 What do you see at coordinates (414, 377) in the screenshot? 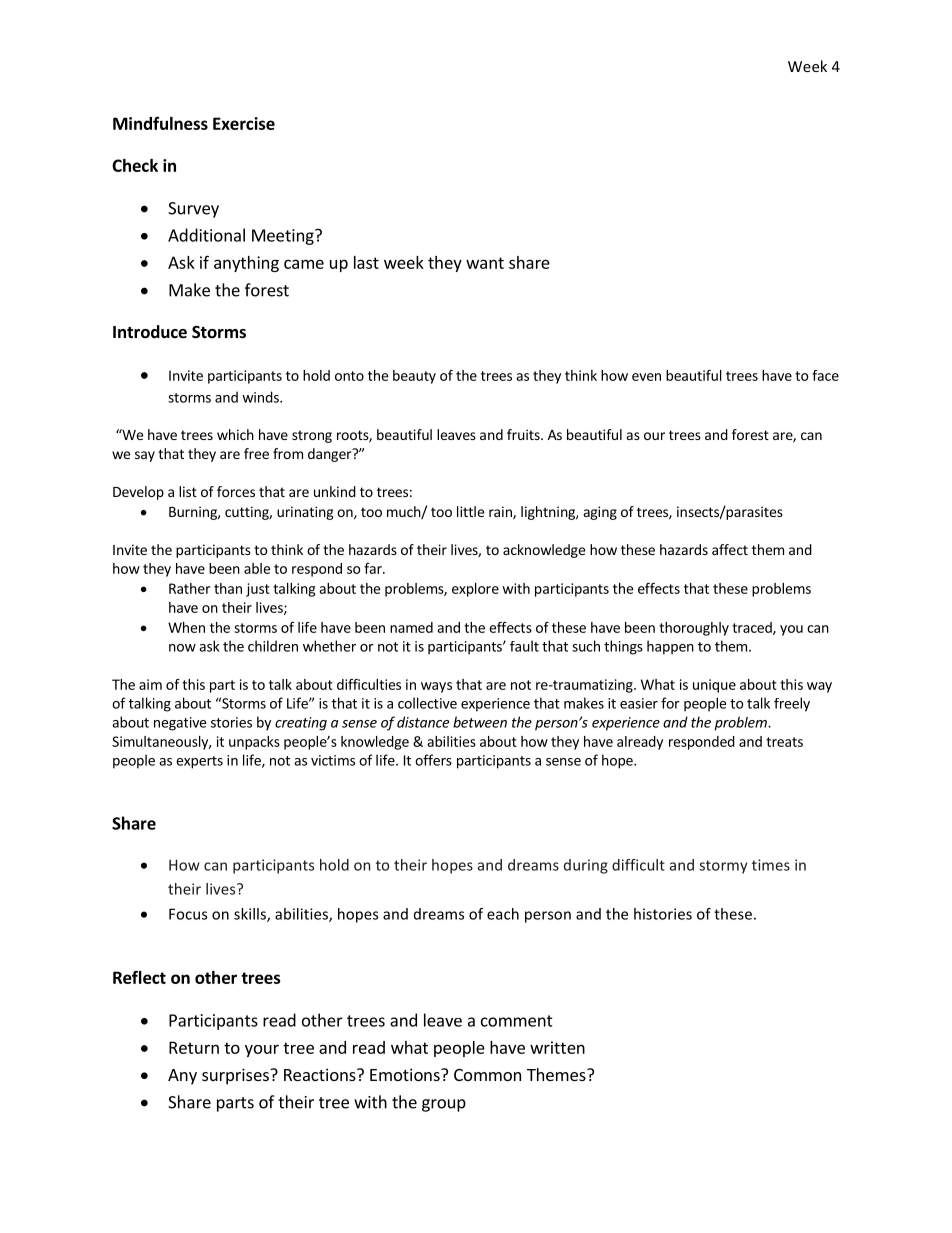
I see `beauty` at bounding box center [414, 377].
